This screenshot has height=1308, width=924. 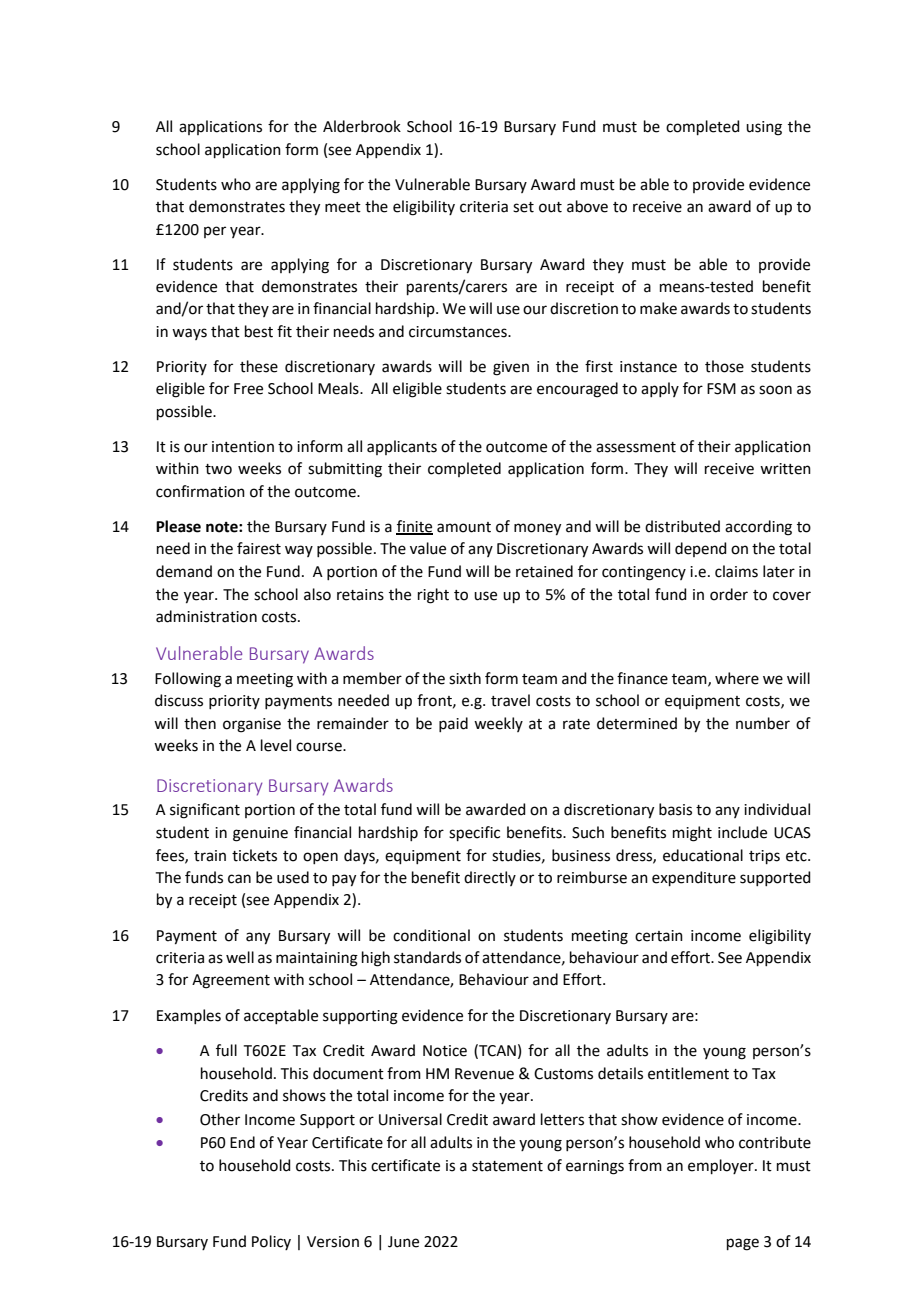 What do you see at coordinates (271, 1242) in the screenshot?
I see `Policy` at bounding box center [271, 1242].
